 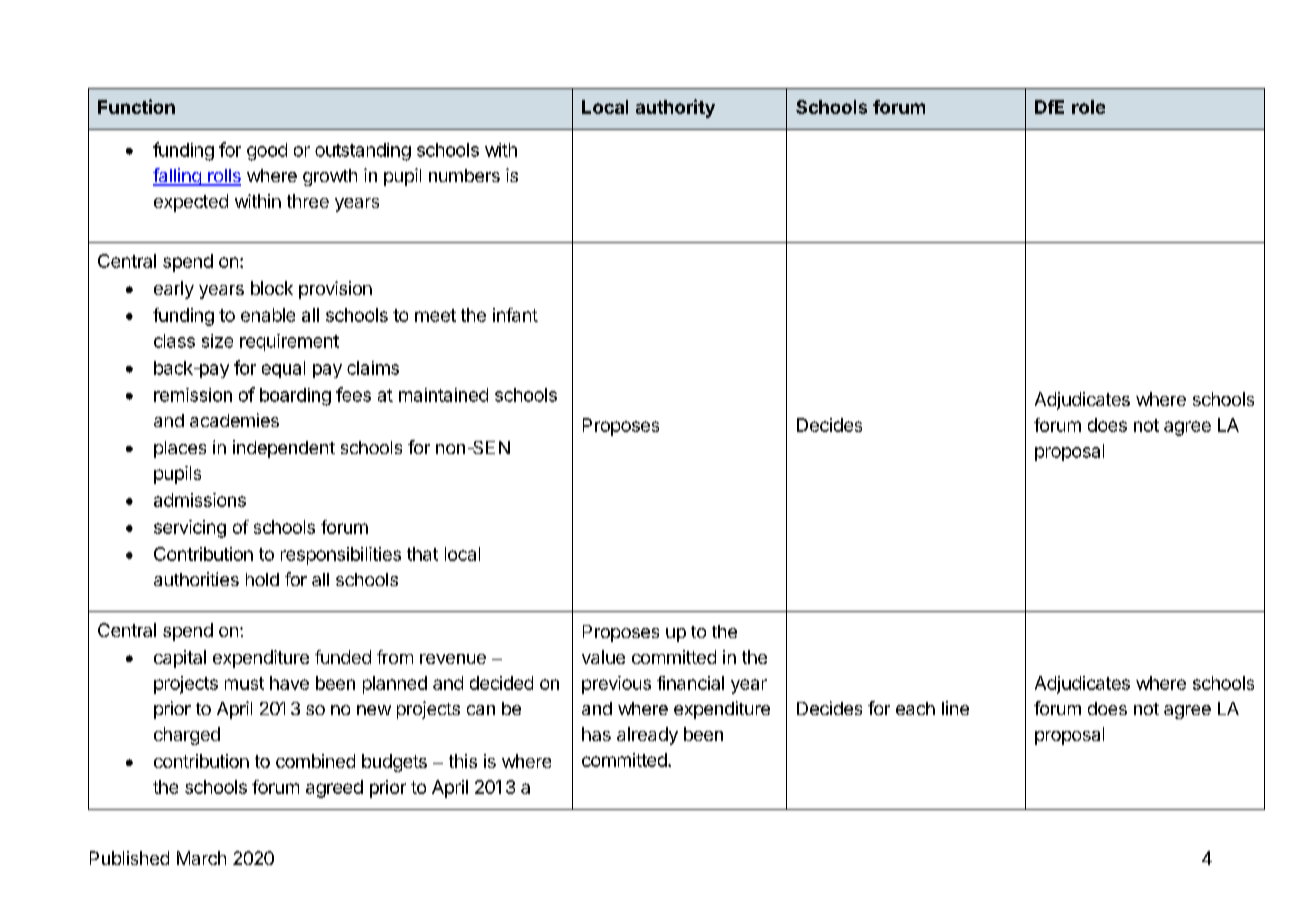 I want to click on hold, so click(x=262, y=579).
